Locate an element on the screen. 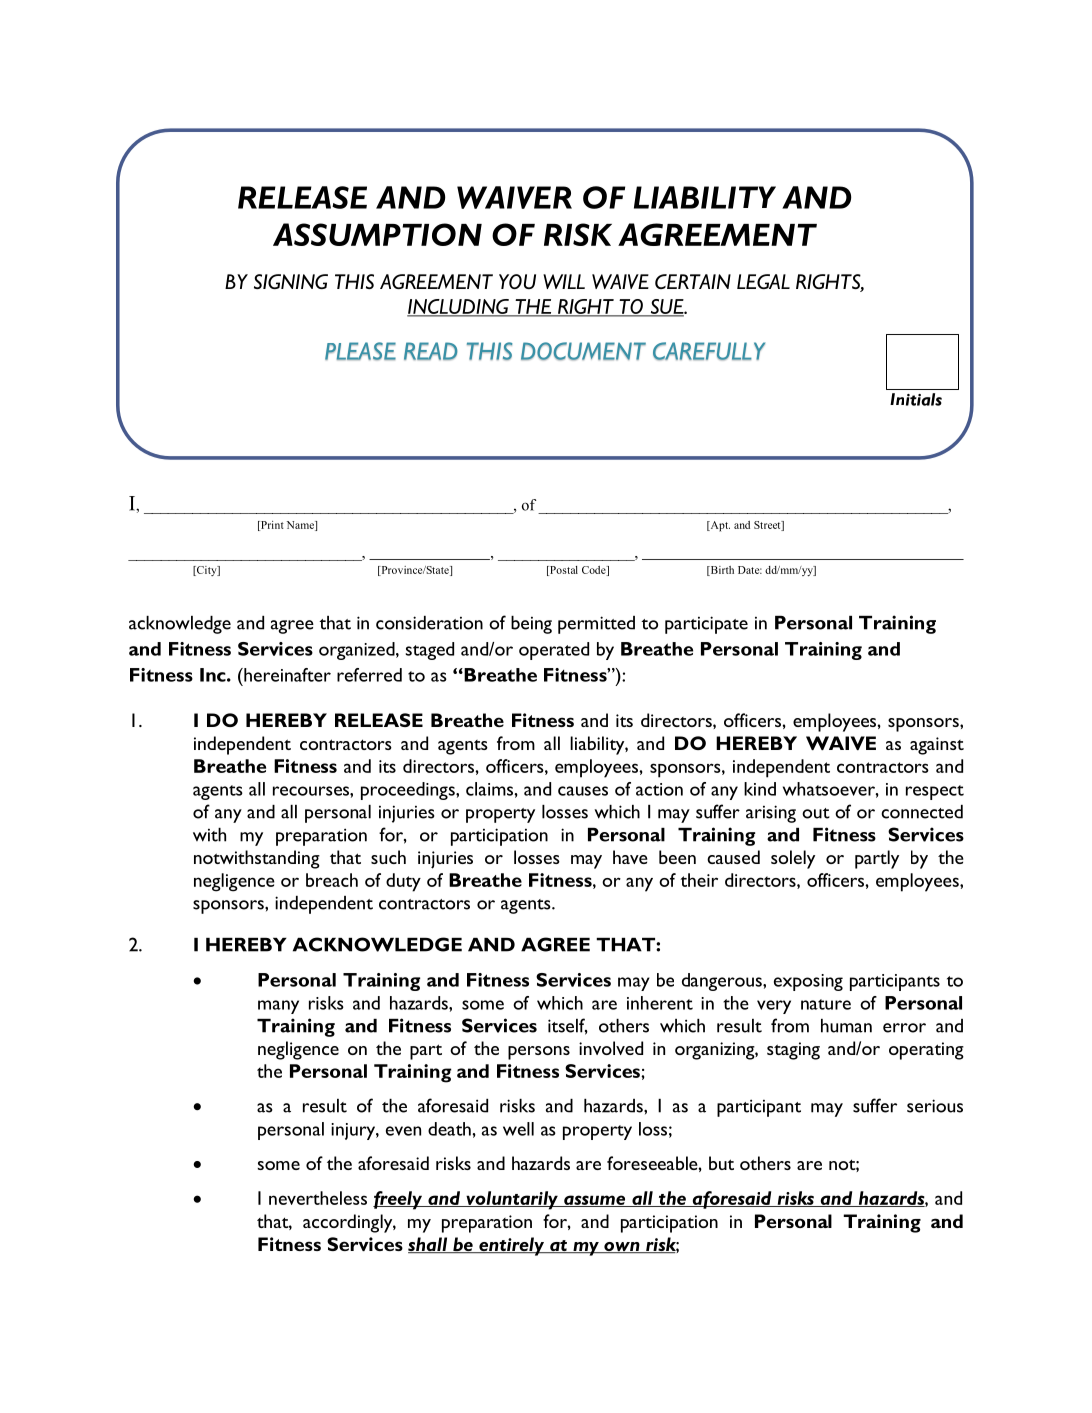 The width and height of the screenshot is (1092, 1413). City is located at coordinates (207, 571).
